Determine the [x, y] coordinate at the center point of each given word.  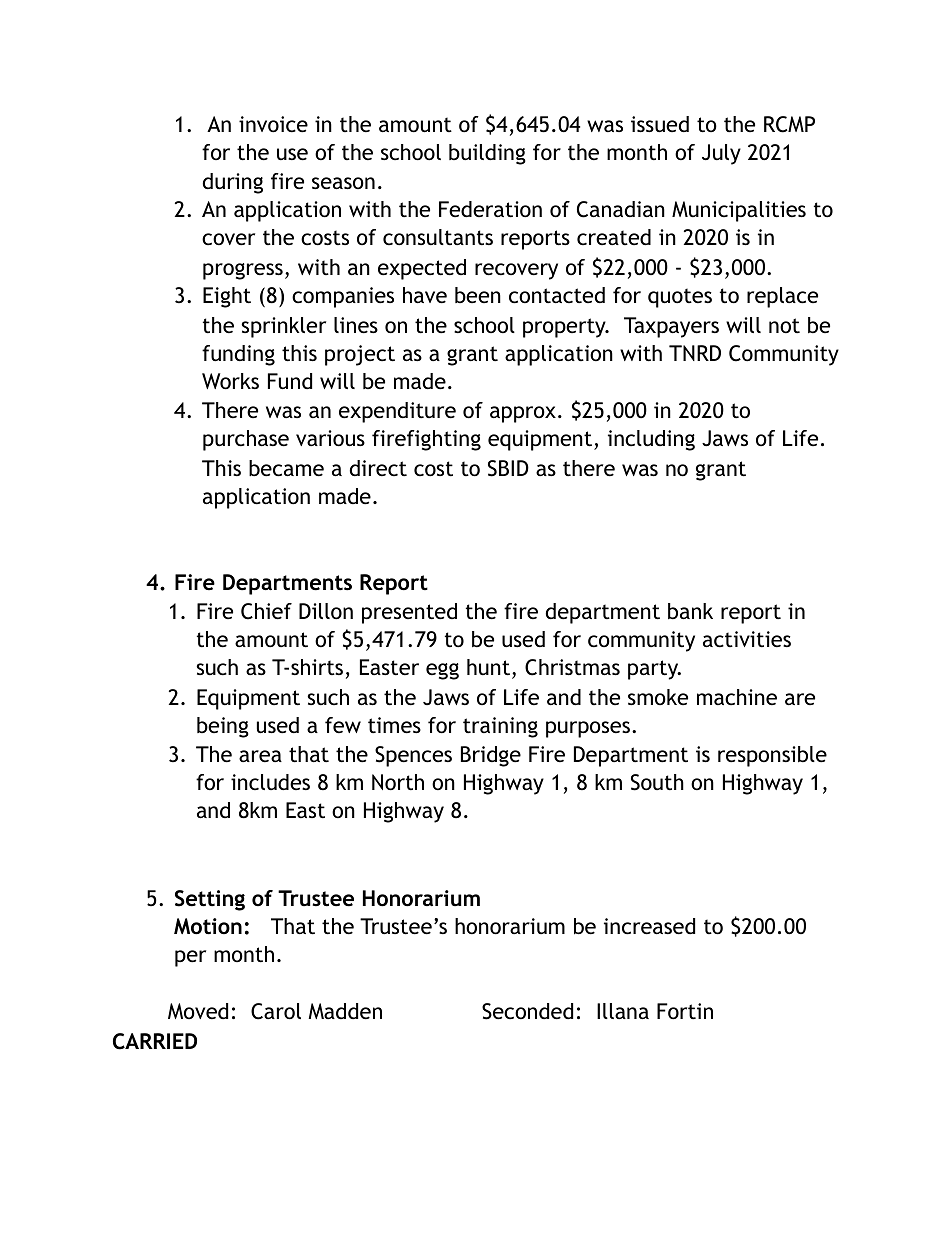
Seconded [527, 1011]
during [233, 183]
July [721, 154]
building [487, 154]
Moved [198, 1011]
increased [649, 926]
